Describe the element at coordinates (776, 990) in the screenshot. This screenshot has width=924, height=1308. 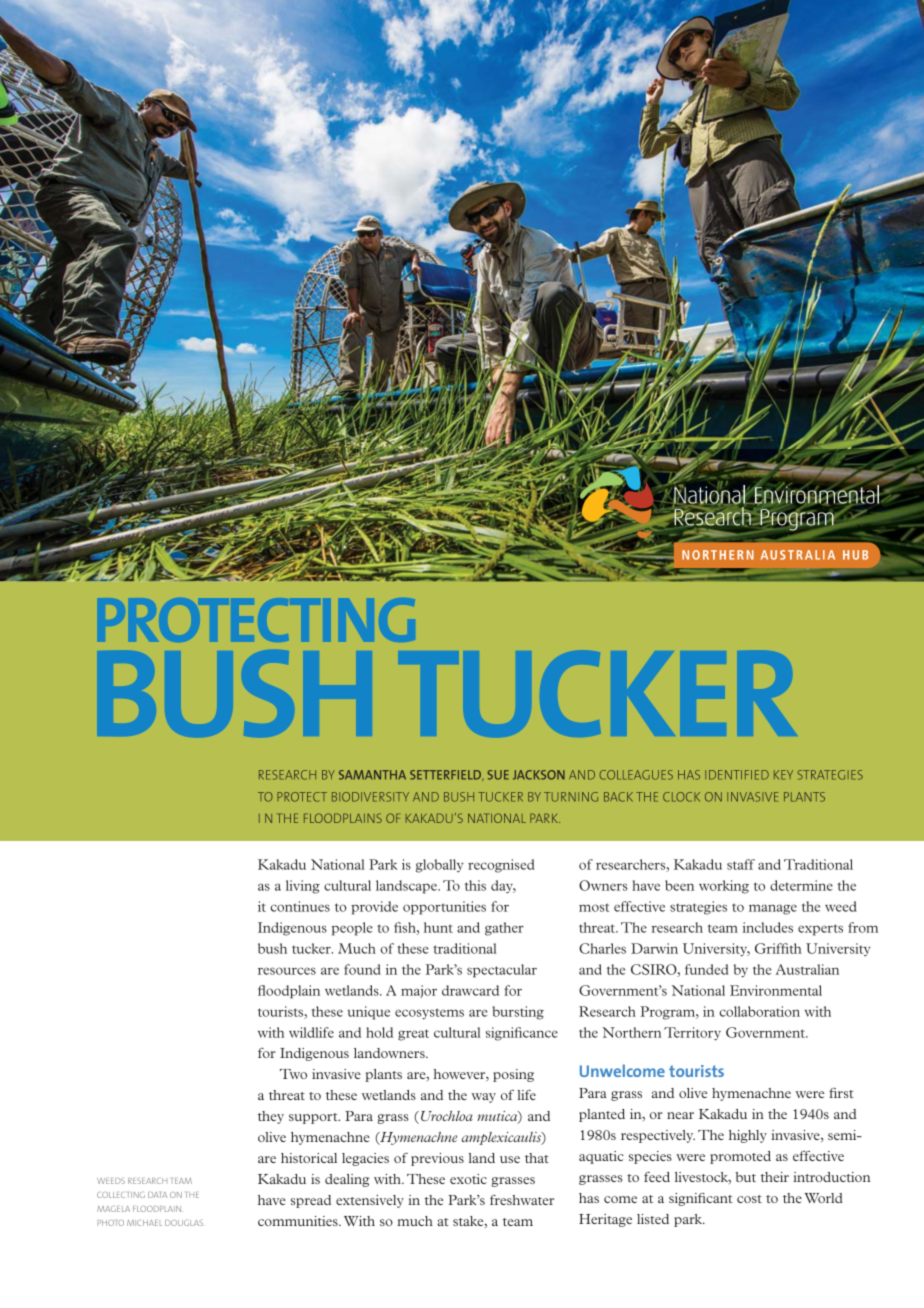
I see `Environmental` at that location.
